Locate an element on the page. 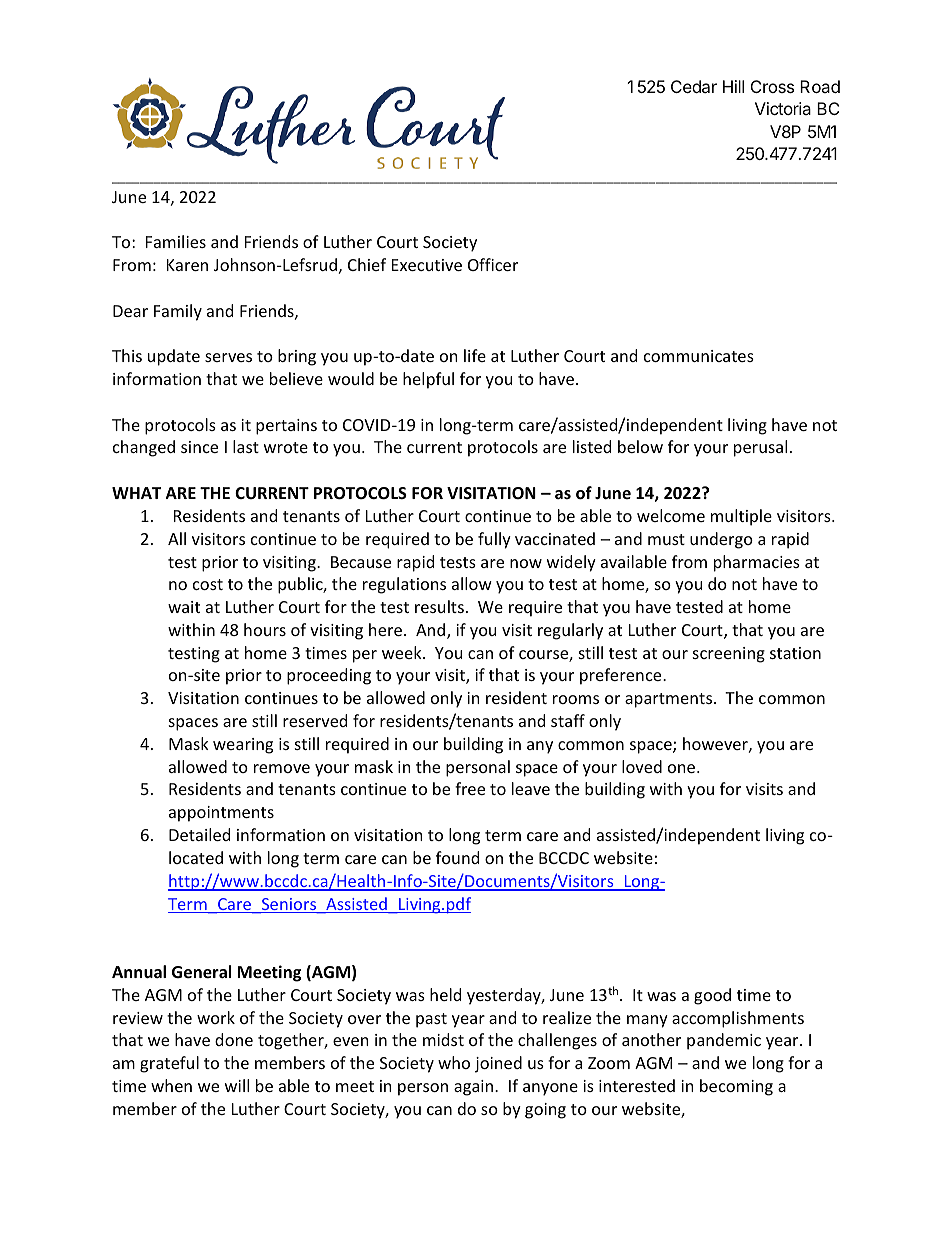 The width and height of the image is (952, 1233). results is located at coordinates (439, 606).
